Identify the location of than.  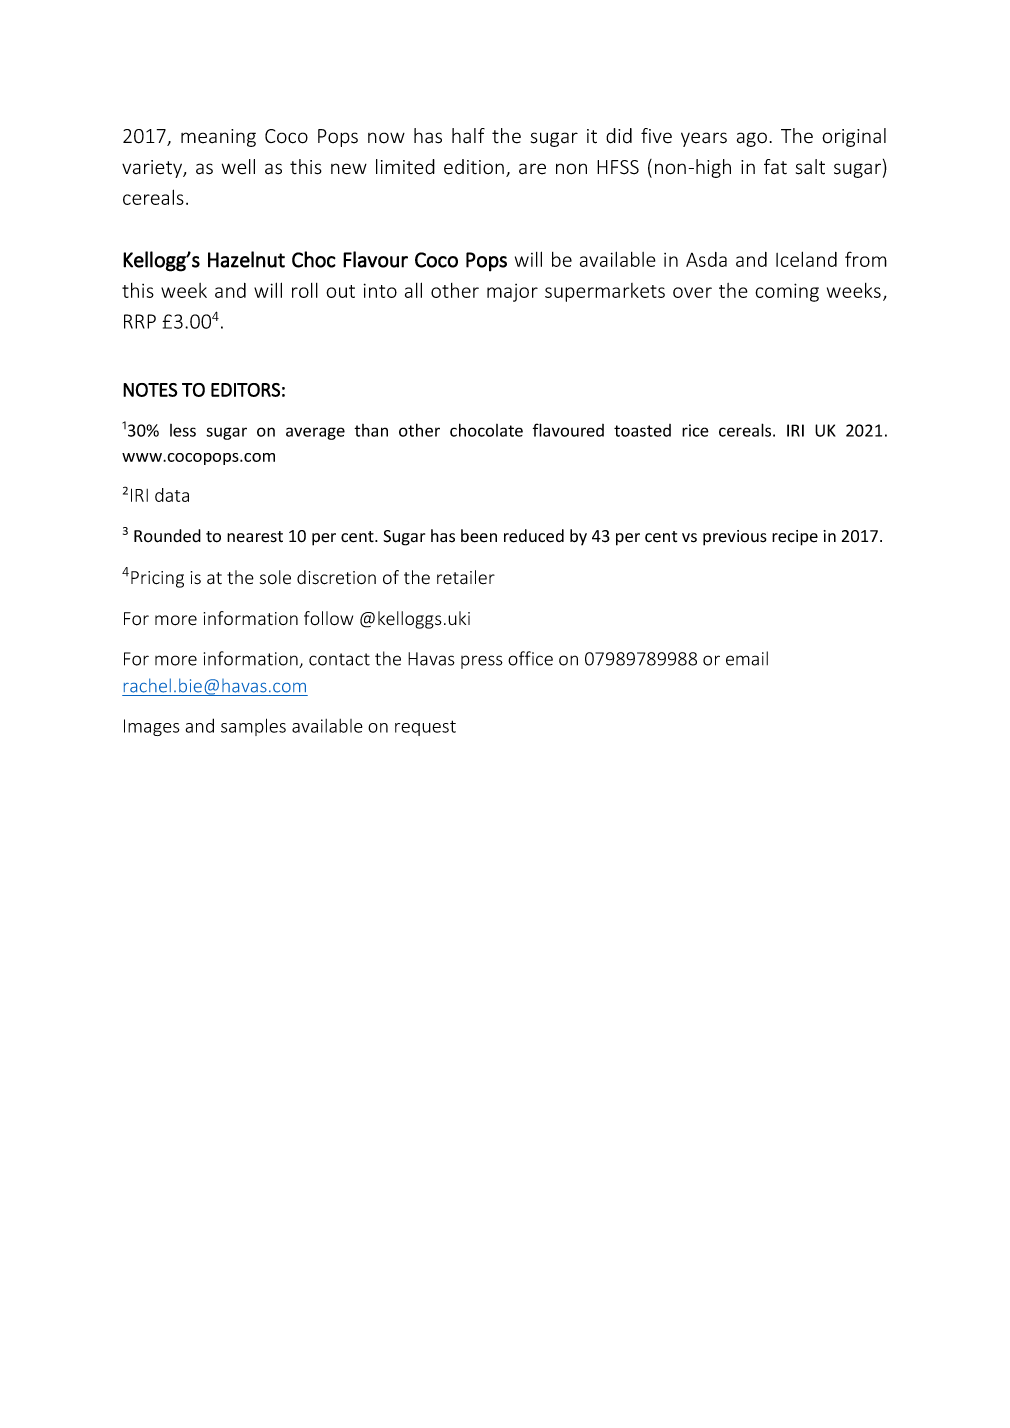
(371, 430).
